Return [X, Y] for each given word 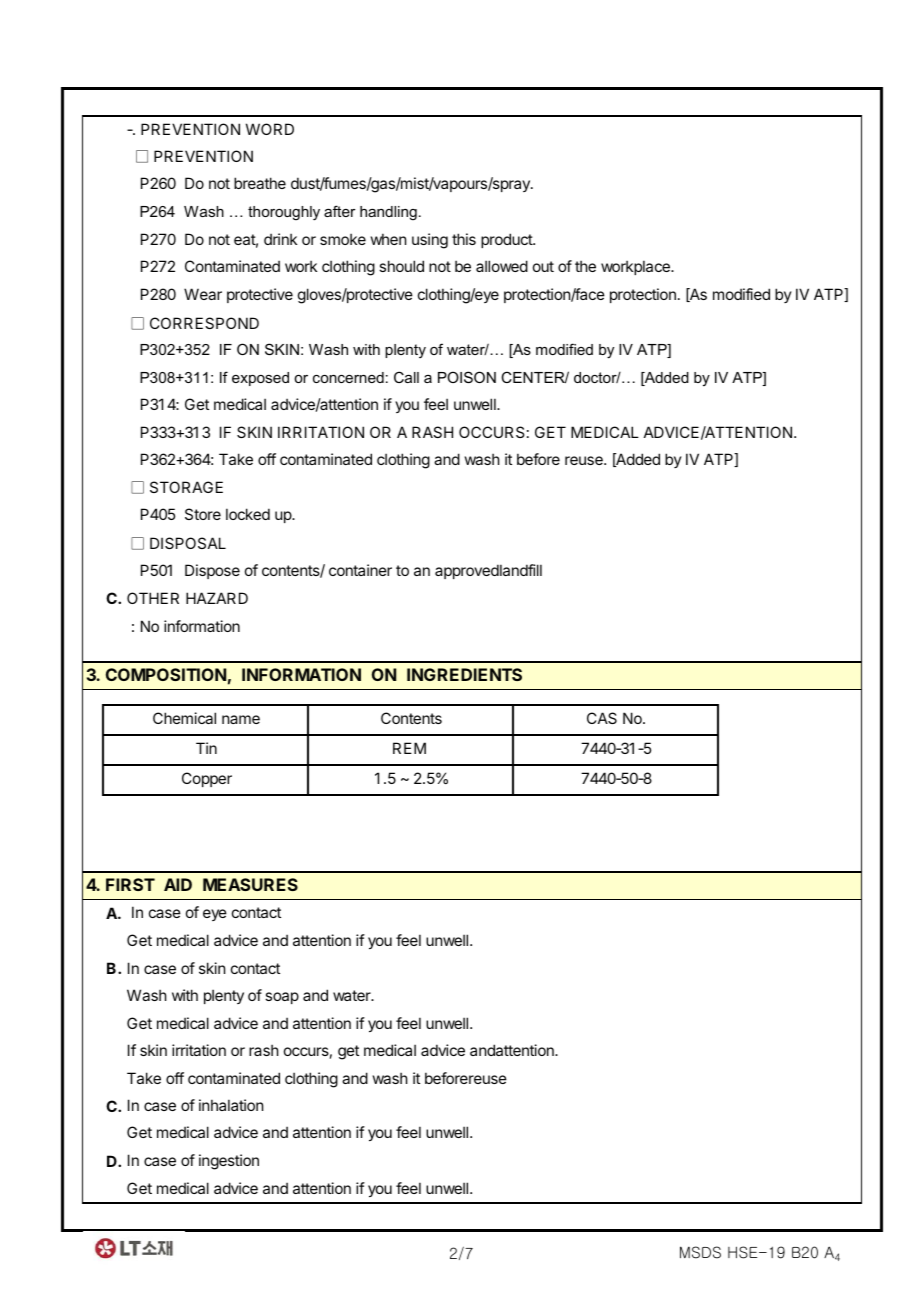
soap [282, 998]
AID [178, 884]
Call [406, 377]
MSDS [700, 1252]
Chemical [184, 718]
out [543, 266]
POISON [467, 377]
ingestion [229, 1162]
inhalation [231, 1105]
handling [388, 213]
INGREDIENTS [464, 674]
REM [409, 748]
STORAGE [186, 487]
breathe [260, 183]
